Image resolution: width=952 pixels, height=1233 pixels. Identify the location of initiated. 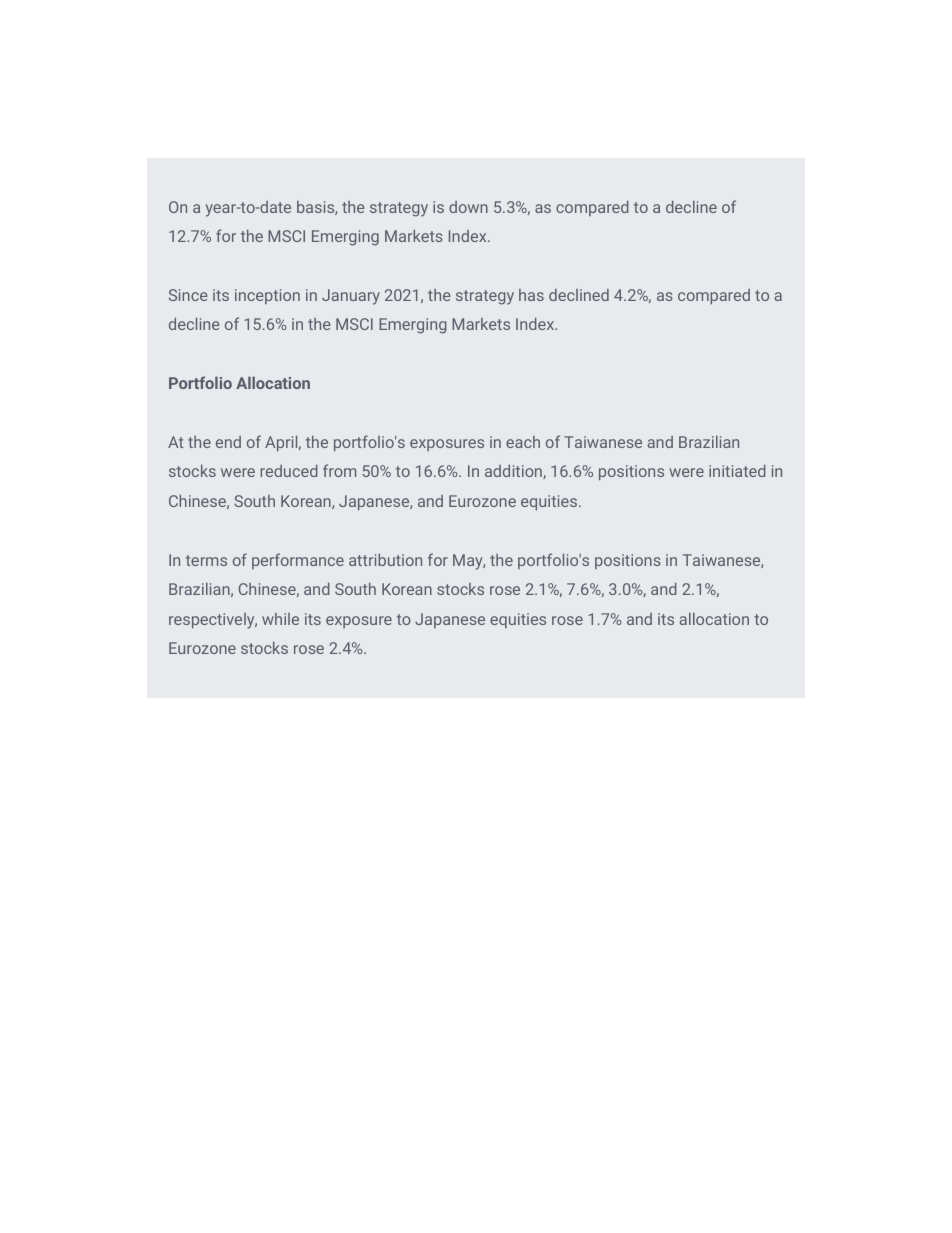
(737, 471).
